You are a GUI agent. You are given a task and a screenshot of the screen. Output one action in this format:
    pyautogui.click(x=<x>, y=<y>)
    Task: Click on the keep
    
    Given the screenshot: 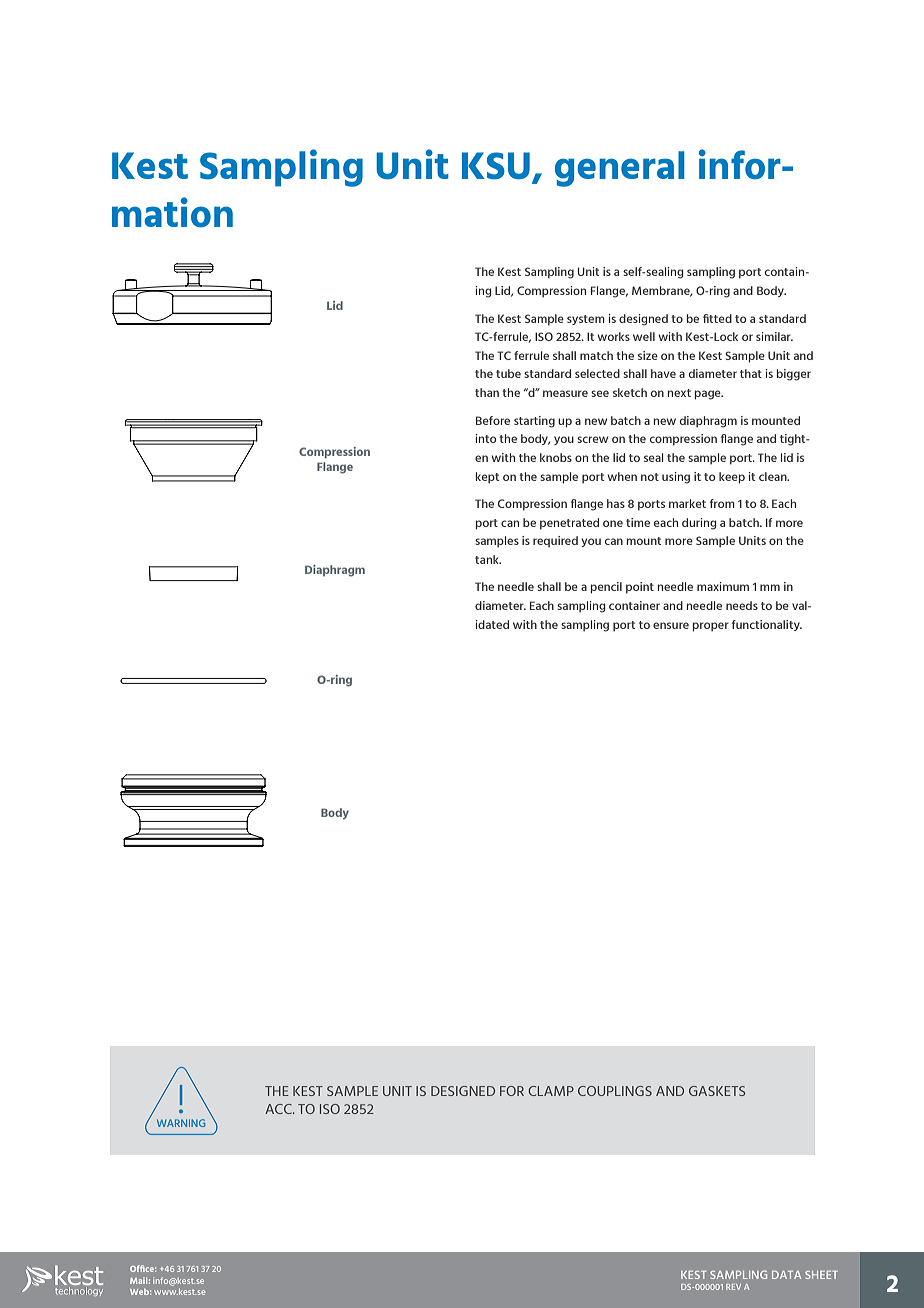 What is the action you would take?
    pyautogui.click(x=732, y=478)
